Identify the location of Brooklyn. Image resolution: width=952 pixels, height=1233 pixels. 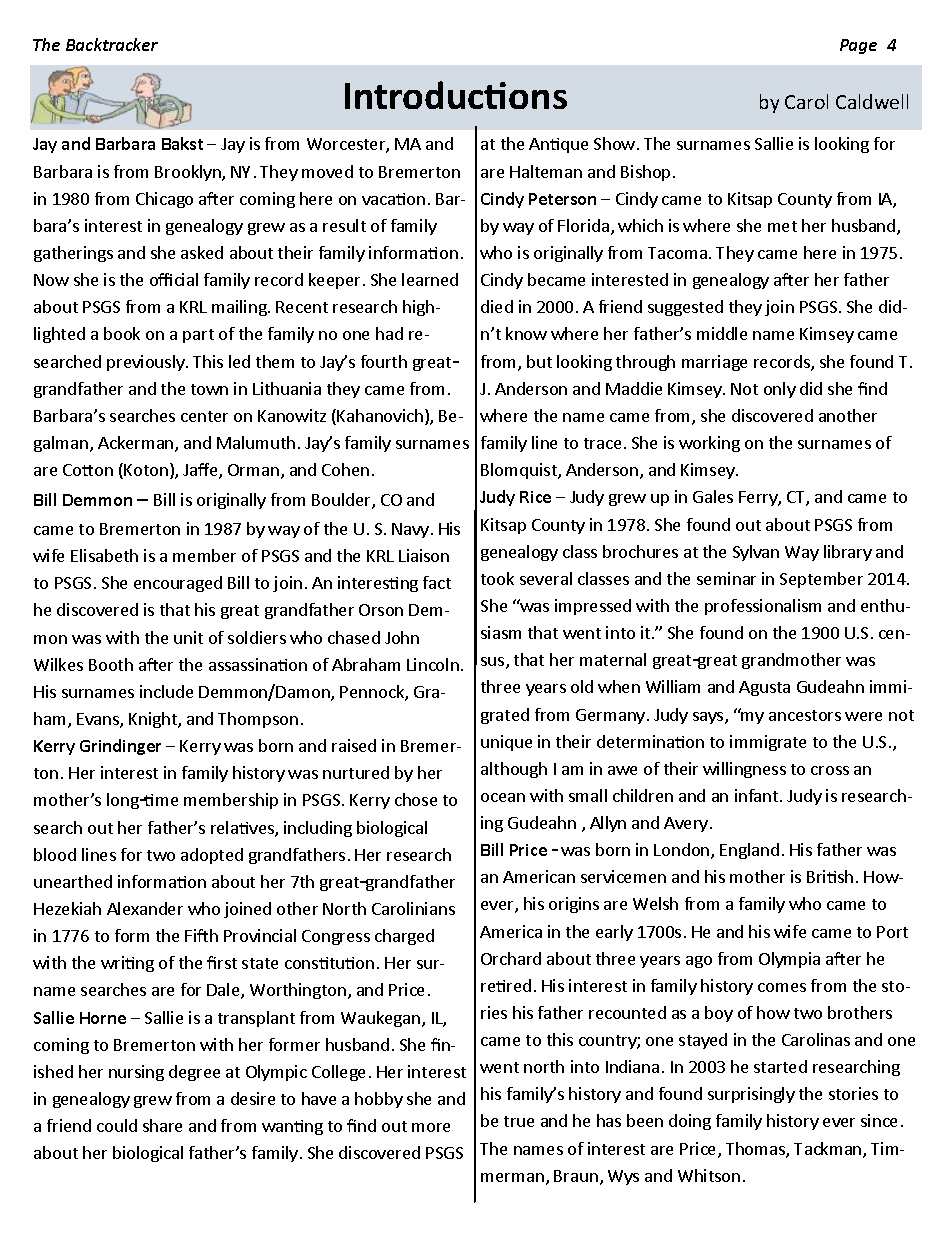
(189, 173).
